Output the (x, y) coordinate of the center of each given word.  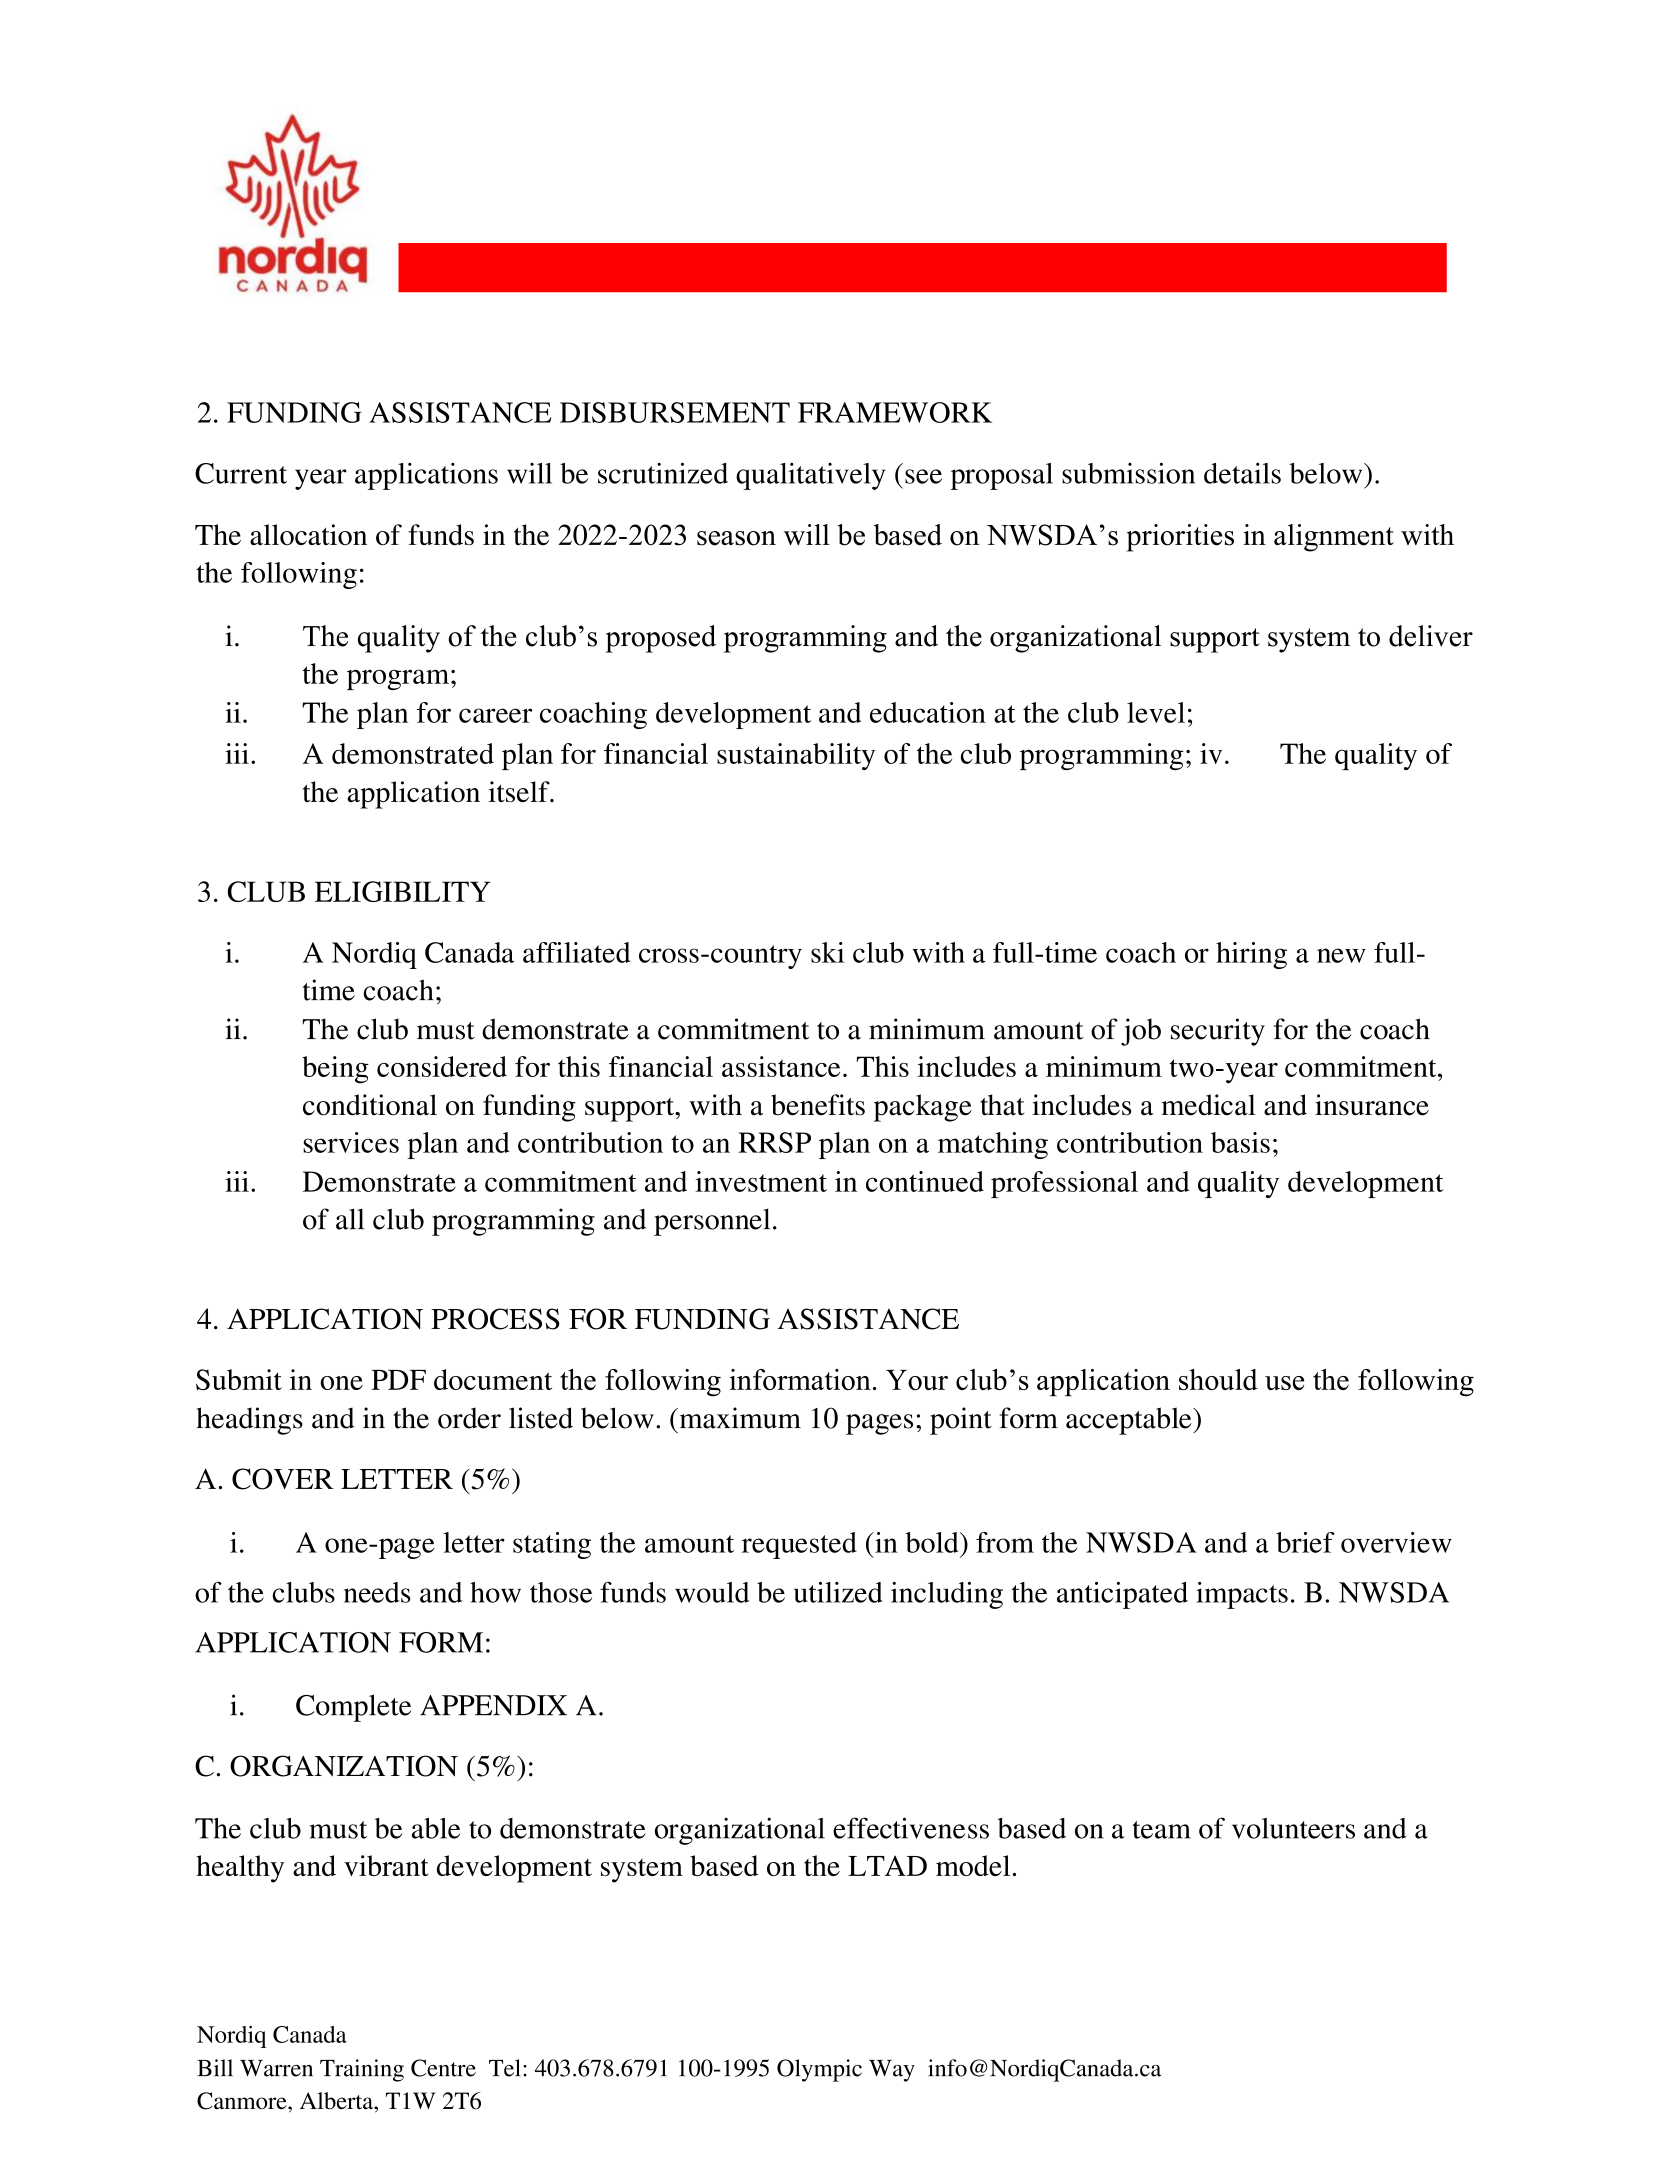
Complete (353, 1708)
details (1242, 473)
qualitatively (810, 476)
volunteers (1293, 1828)
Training (362, 2070)
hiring (1251, 955)
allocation (308, 534)
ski (828, 952)
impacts (1242, 1595)
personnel (712, 1222)
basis (1240, 1142)
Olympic (819, 2070)
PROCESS (495, 1319)
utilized (838, 1592)
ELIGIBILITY (402, 891)
